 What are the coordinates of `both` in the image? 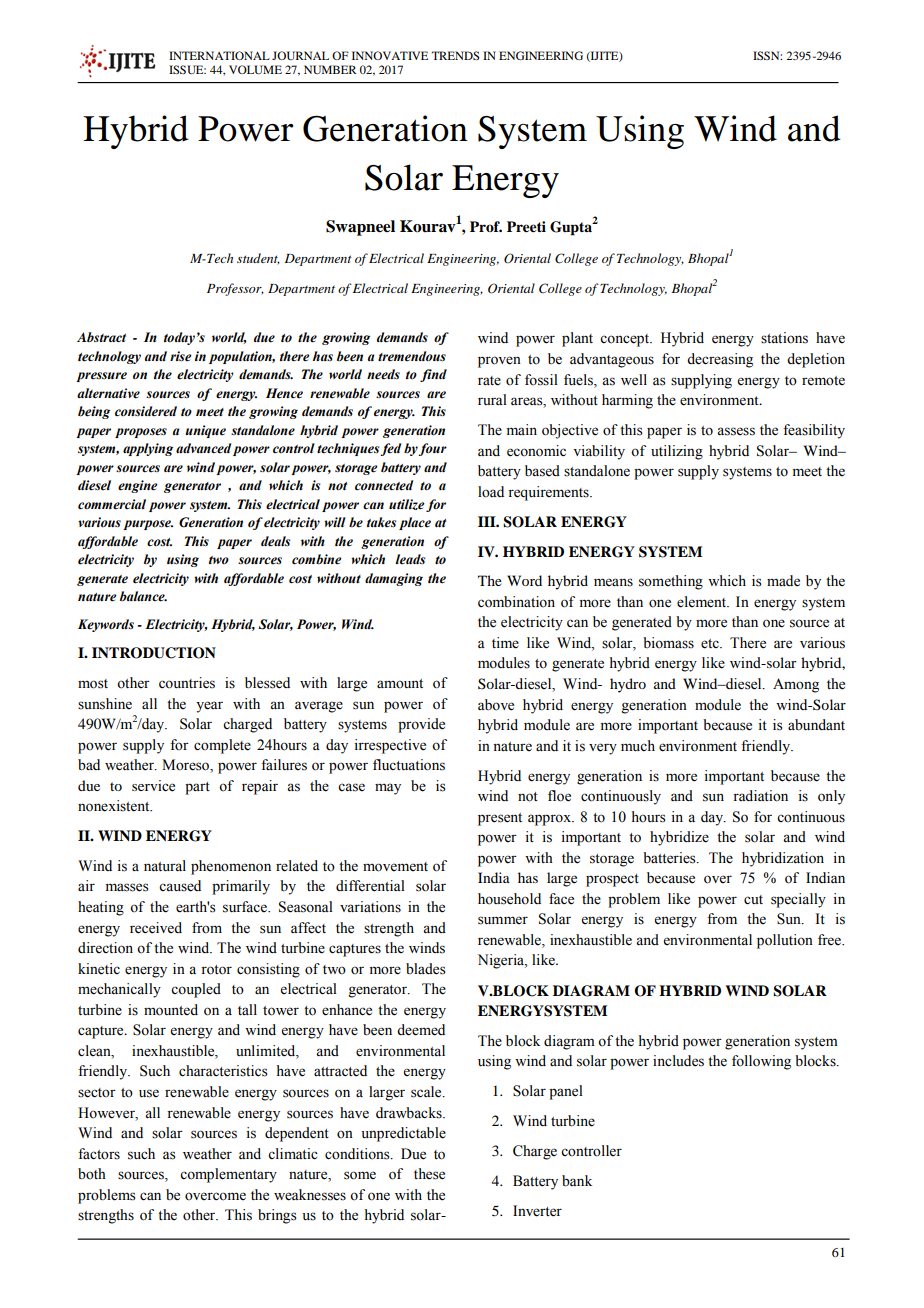 It's located at (92, 1174).
